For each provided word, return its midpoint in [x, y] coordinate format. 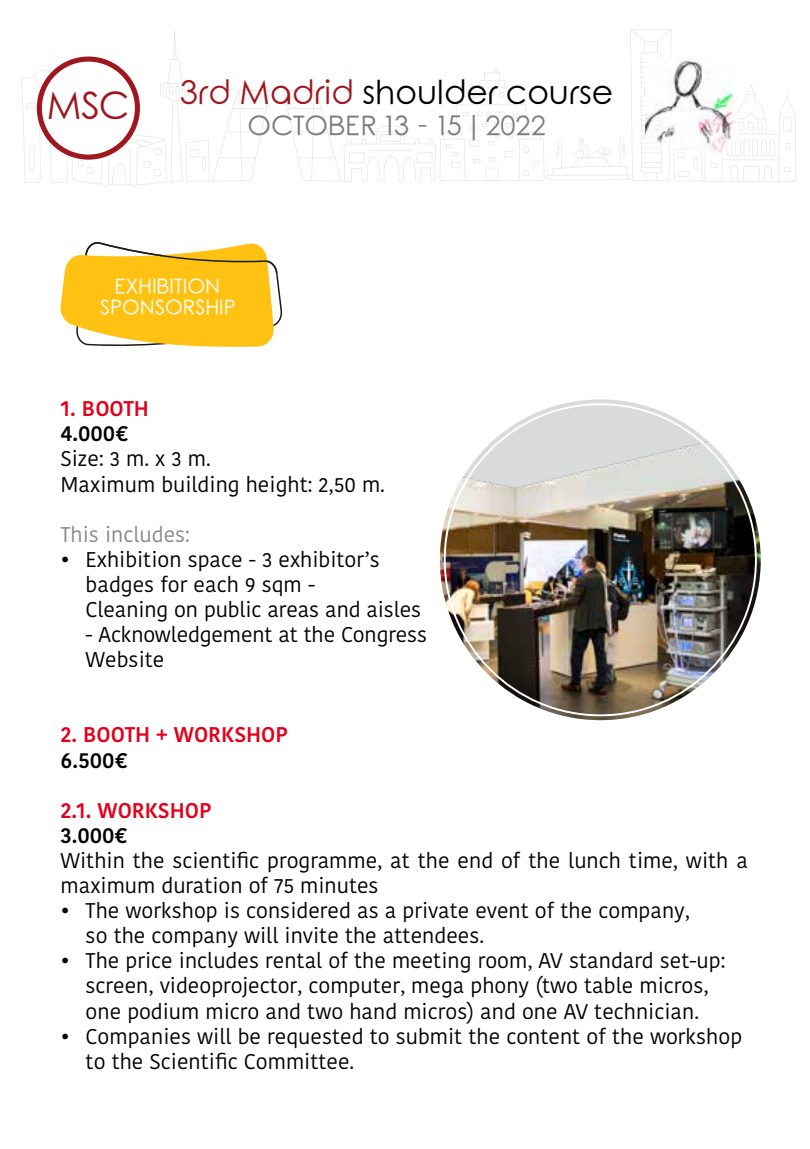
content [543, 1036]
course [559, 94]
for [174, 583]
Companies [138, 1038]
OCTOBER [312, 125]
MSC [87, 105]
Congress [384, 637]
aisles [393, 609]
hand [373, 1011]
